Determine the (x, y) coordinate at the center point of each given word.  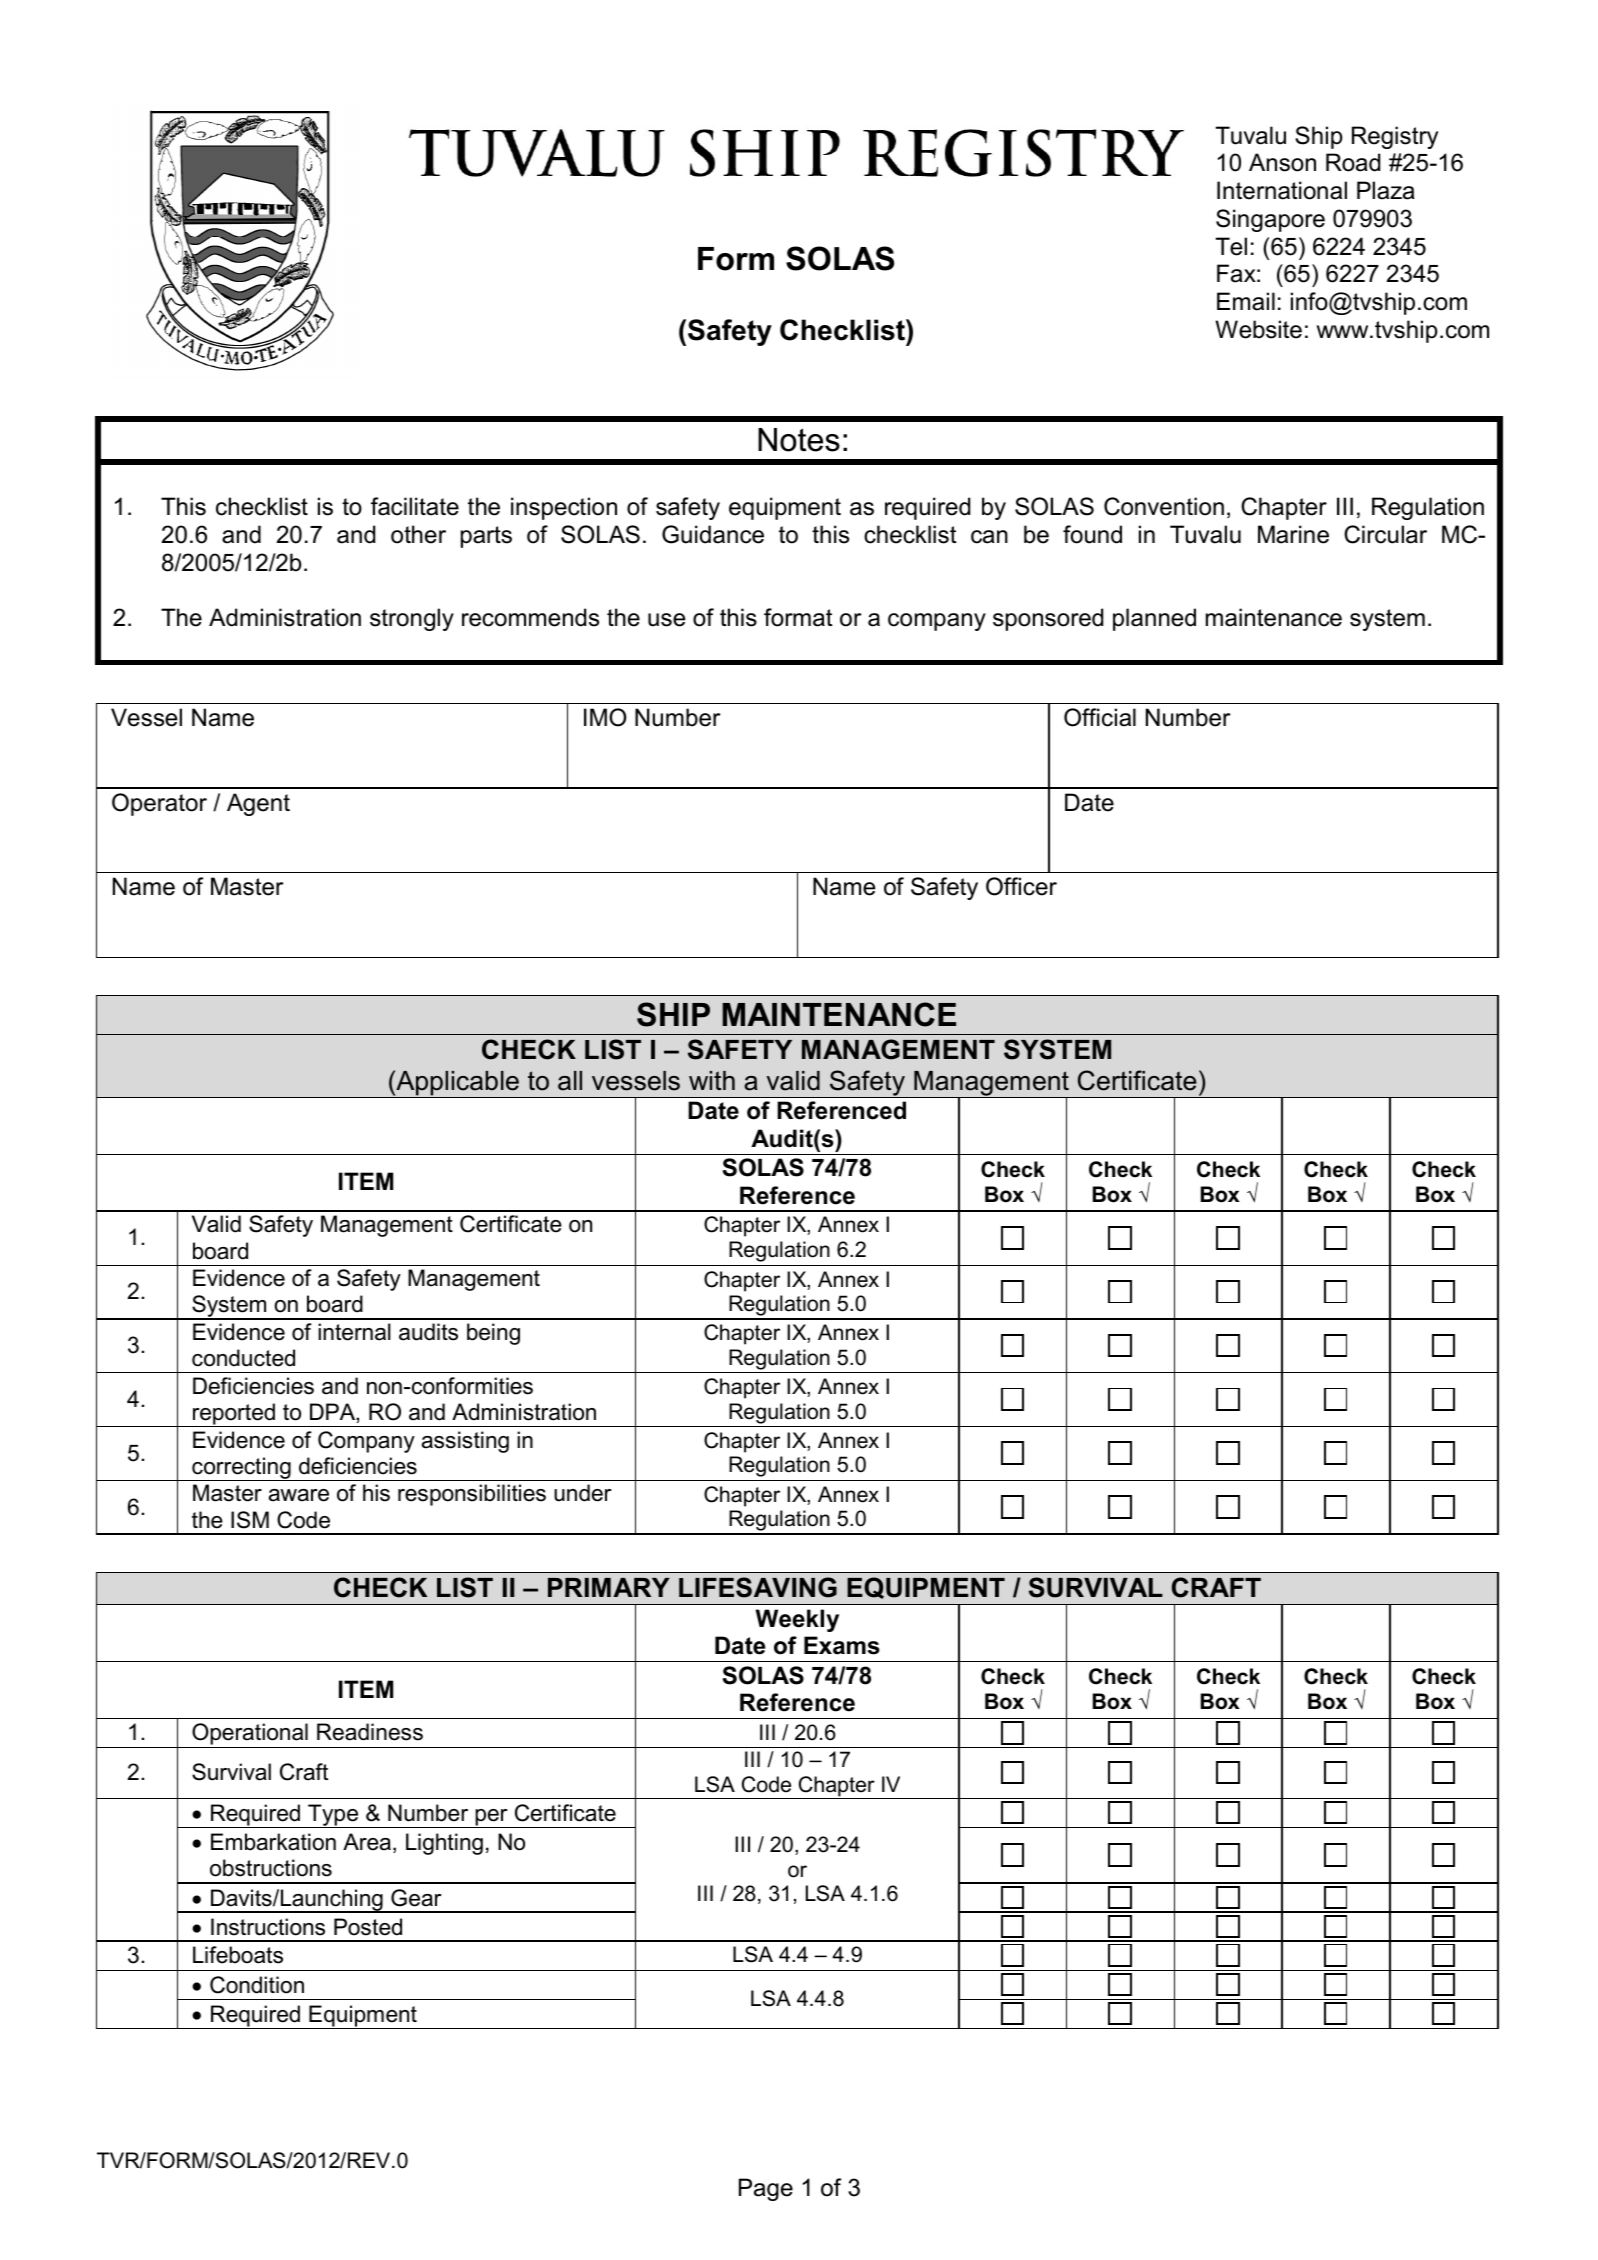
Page (766, 2189)
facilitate (415, 506)
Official (1100, 717)
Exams (842, 1645)
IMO (605, 717)
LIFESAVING (758, 1587)
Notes (799, 440)
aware (299, 1495)
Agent (258, 804)
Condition (257, 1985)
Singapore (1270, 220)
